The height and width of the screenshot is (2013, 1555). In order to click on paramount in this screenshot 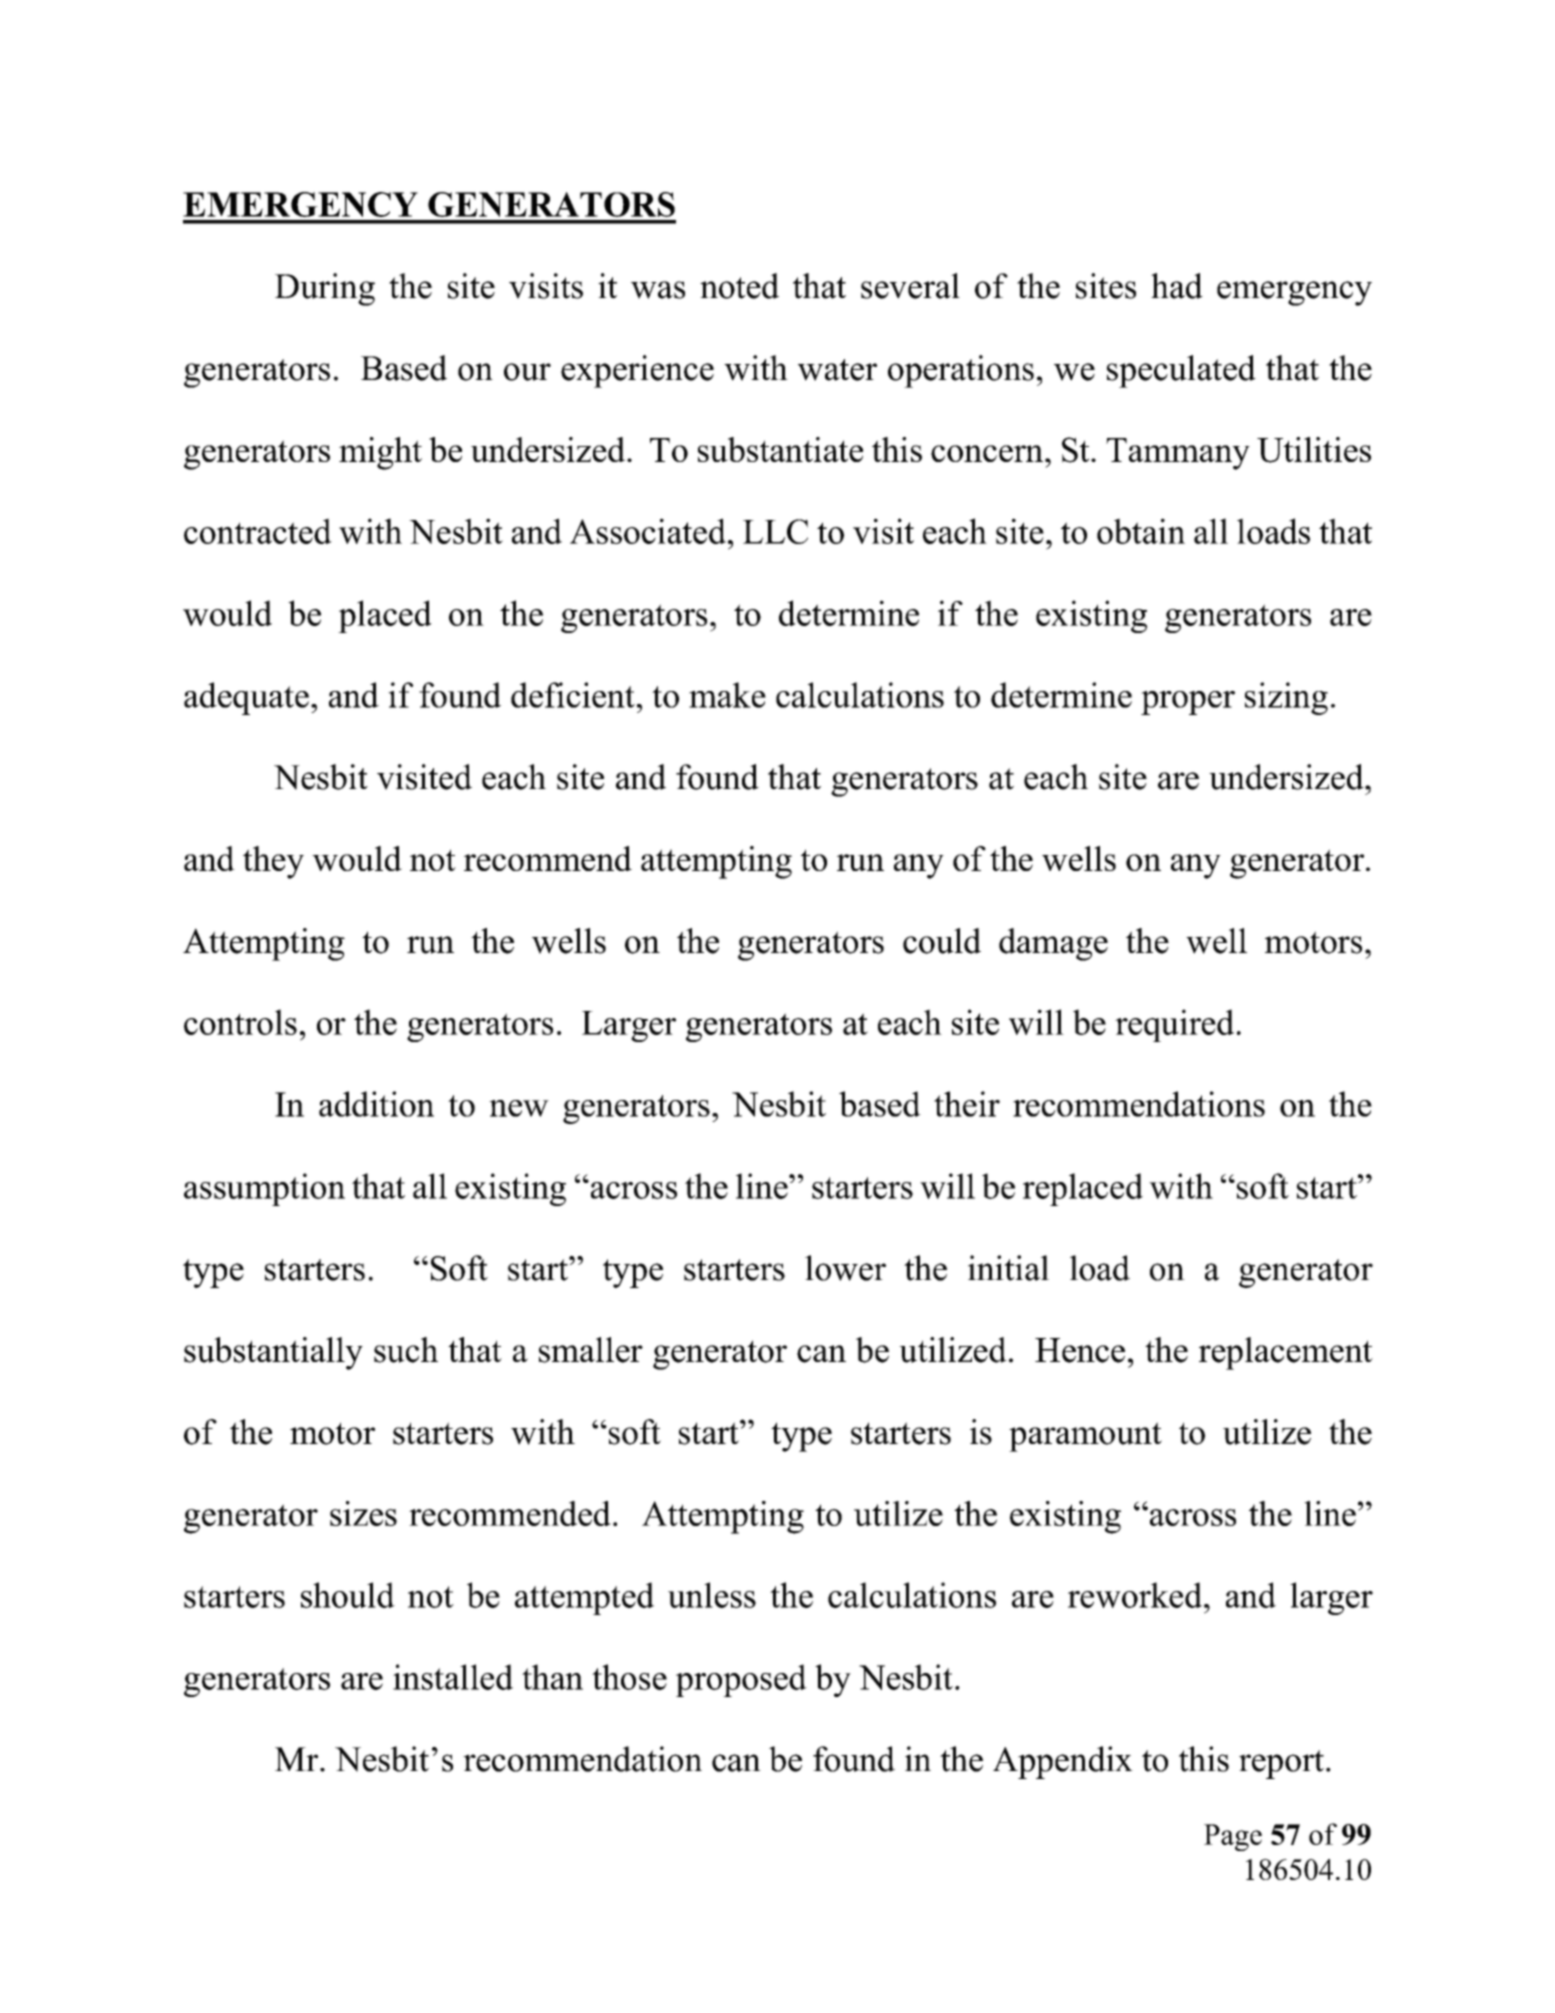, I will do `click(1085, 1437)`.
